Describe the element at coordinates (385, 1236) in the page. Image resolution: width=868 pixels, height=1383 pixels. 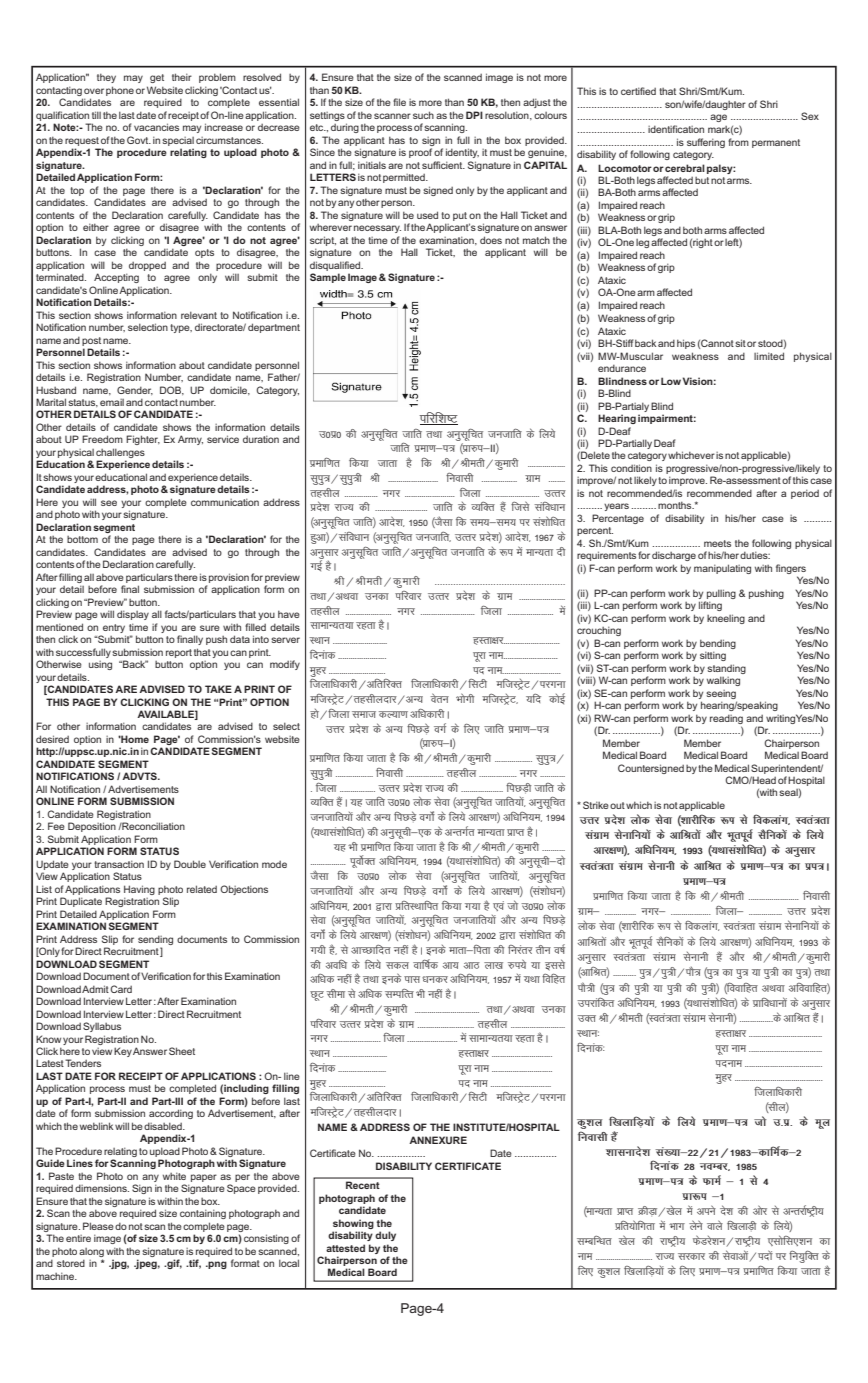
I see `duly` at that location.
